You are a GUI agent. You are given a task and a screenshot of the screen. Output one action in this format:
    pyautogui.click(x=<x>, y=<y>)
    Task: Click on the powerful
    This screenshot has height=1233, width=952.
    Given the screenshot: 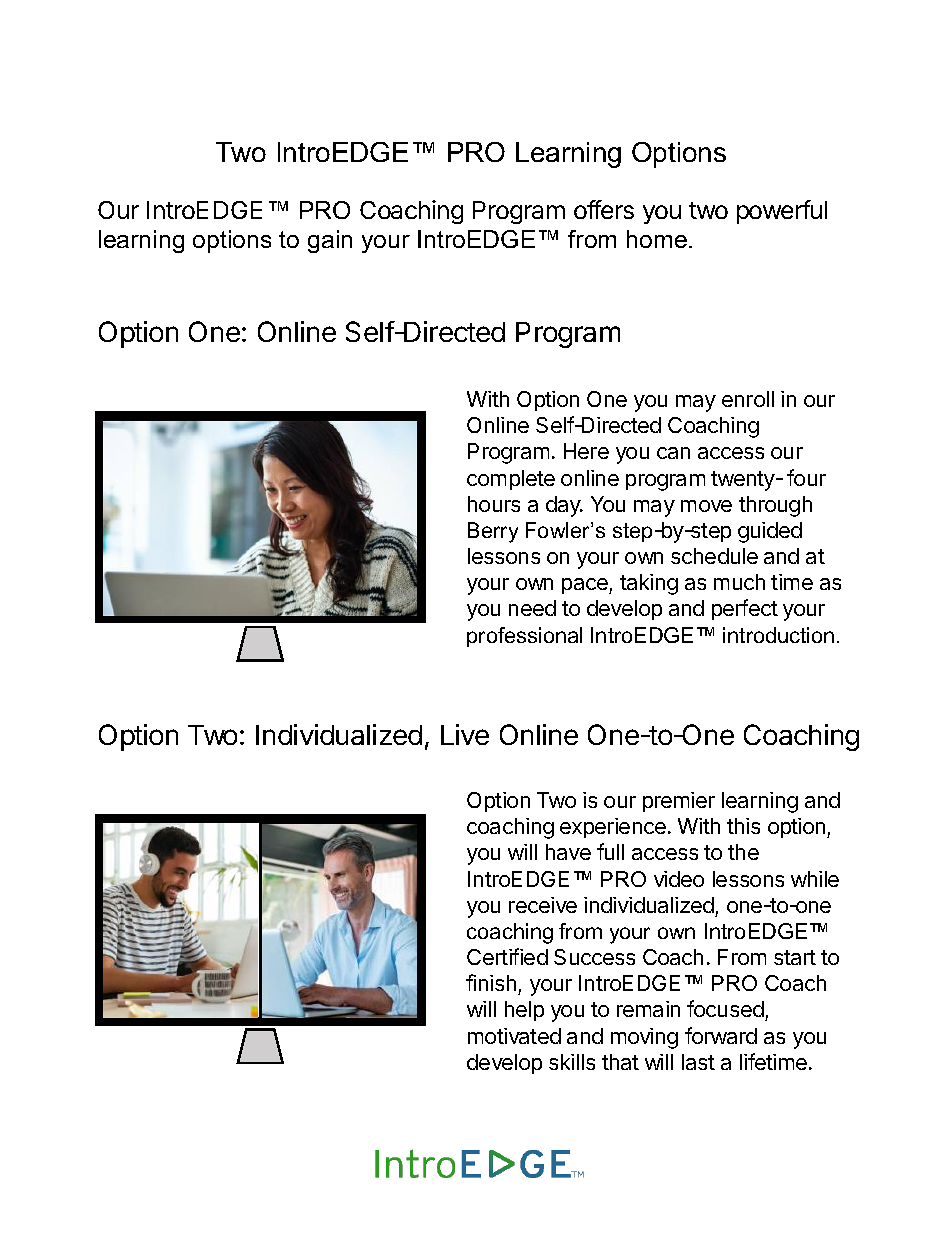 What is the action you would take?
    pyautogui.click(x=782, y=212)
